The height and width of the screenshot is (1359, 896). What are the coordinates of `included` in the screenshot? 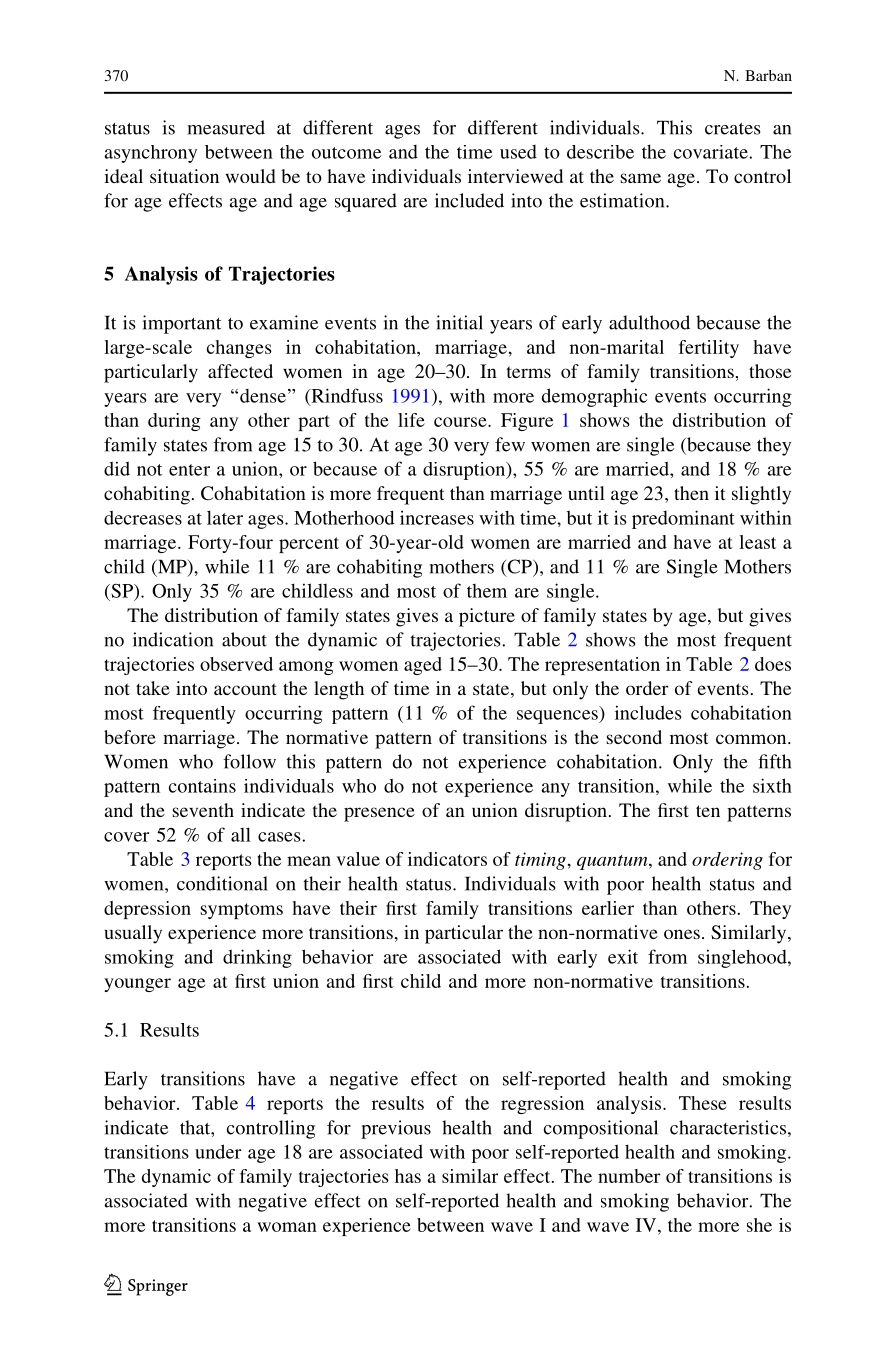 It's located at (469, 200).
